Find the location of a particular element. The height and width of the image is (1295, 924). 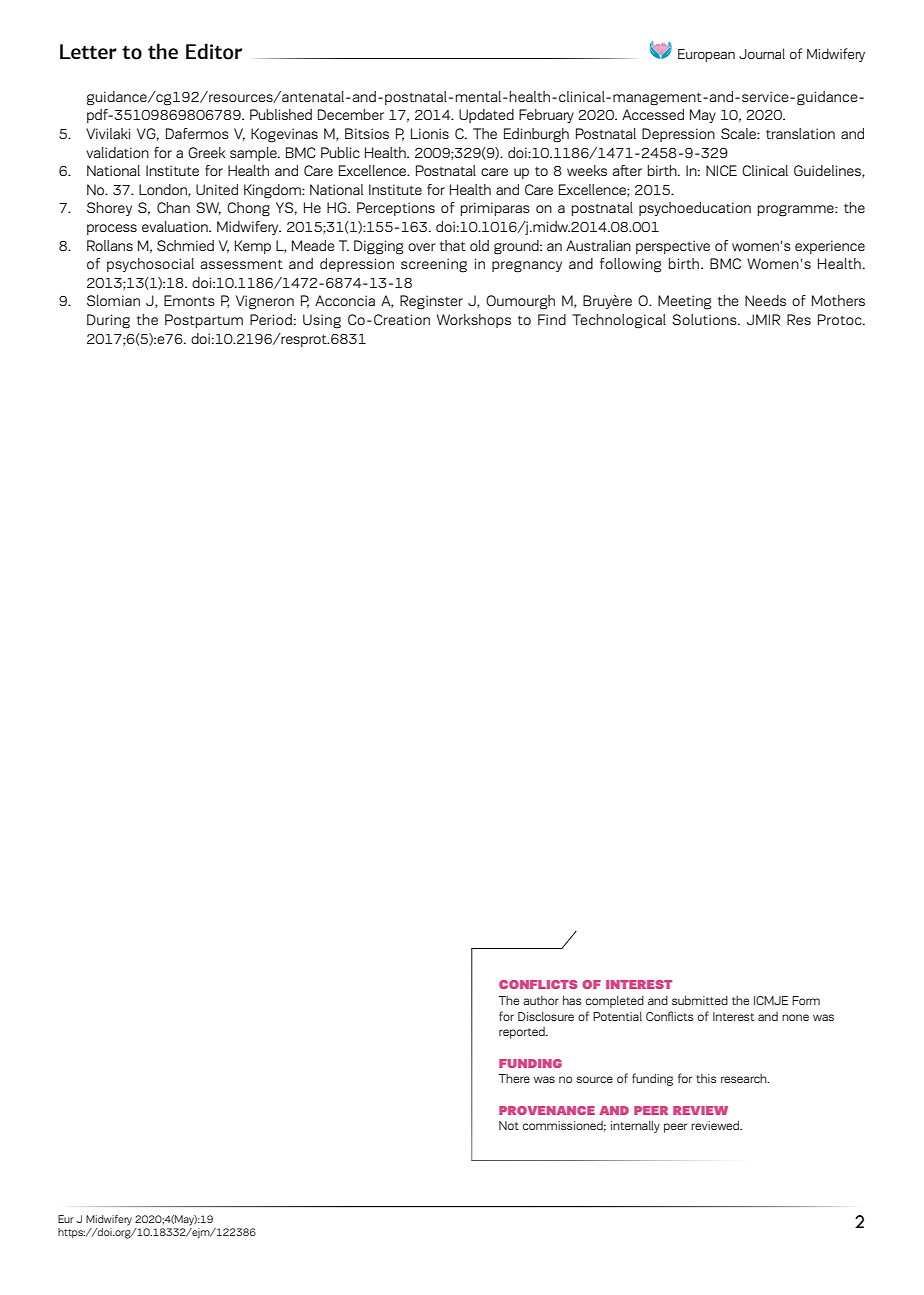

Not is located at coordinates (509, 1125).
